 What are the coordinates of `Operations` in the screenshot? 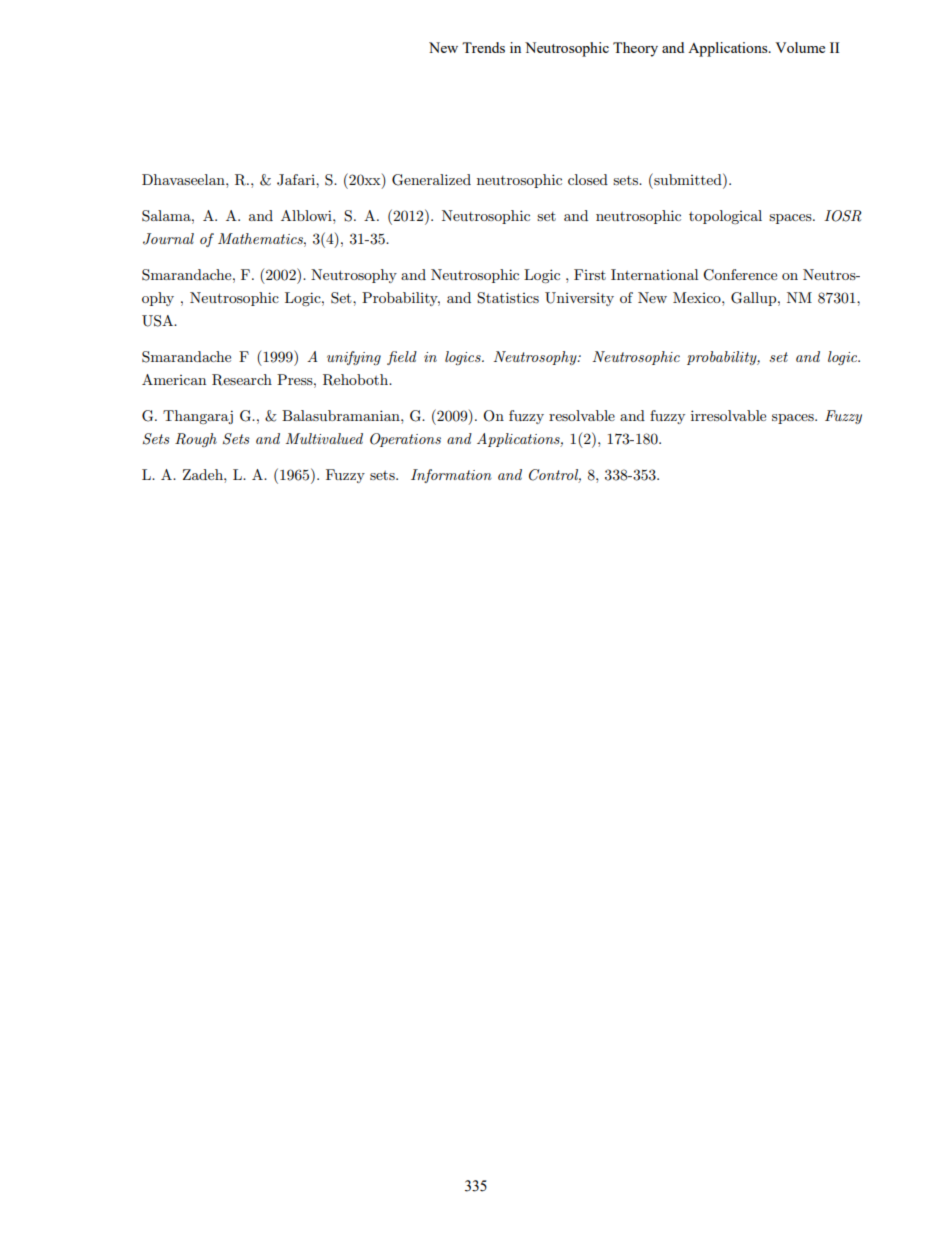 It's located at (405, 440).
